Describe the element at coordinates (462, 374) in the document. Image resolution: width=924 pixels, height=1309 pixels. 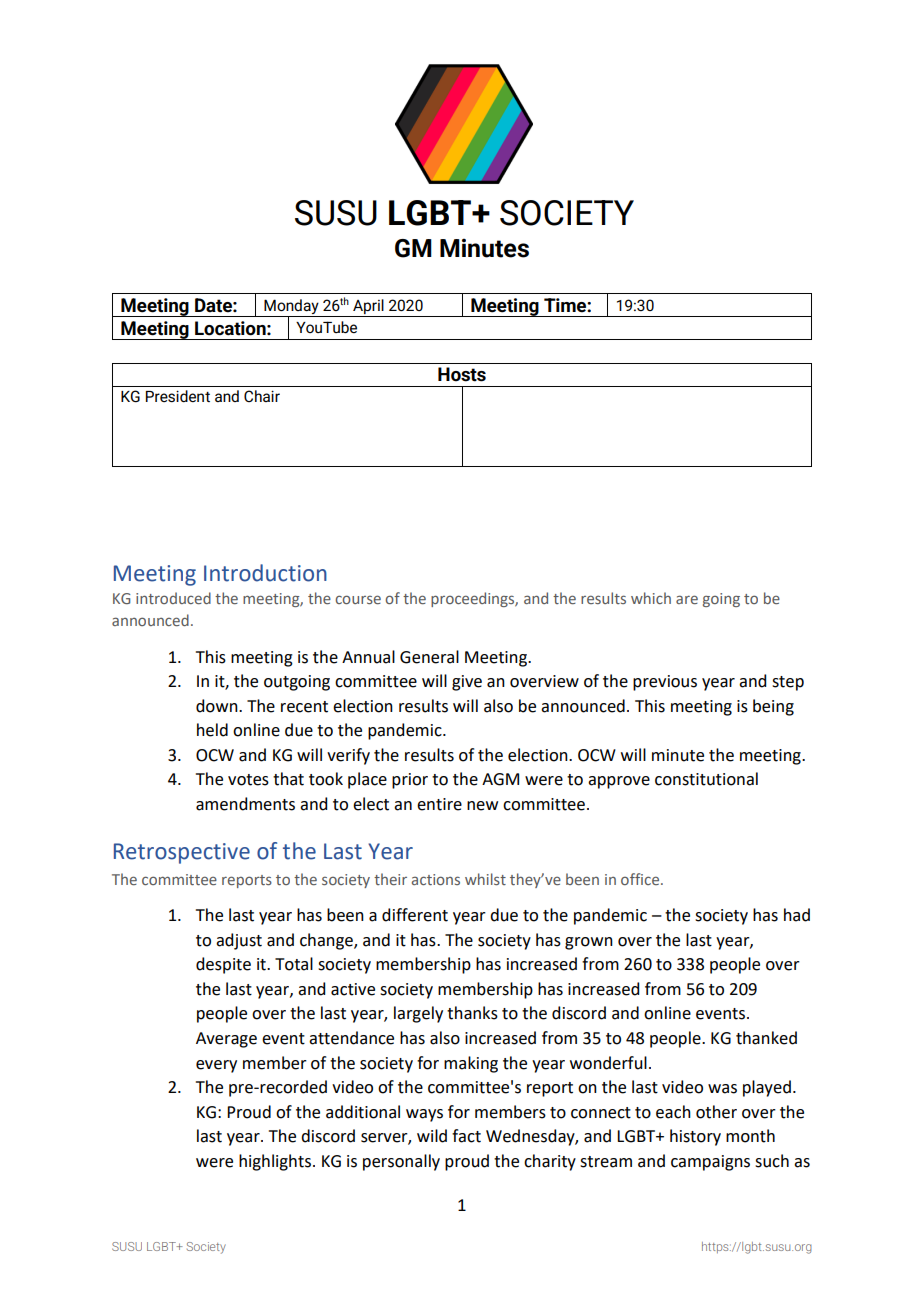
I see `Hosts` at that location.
